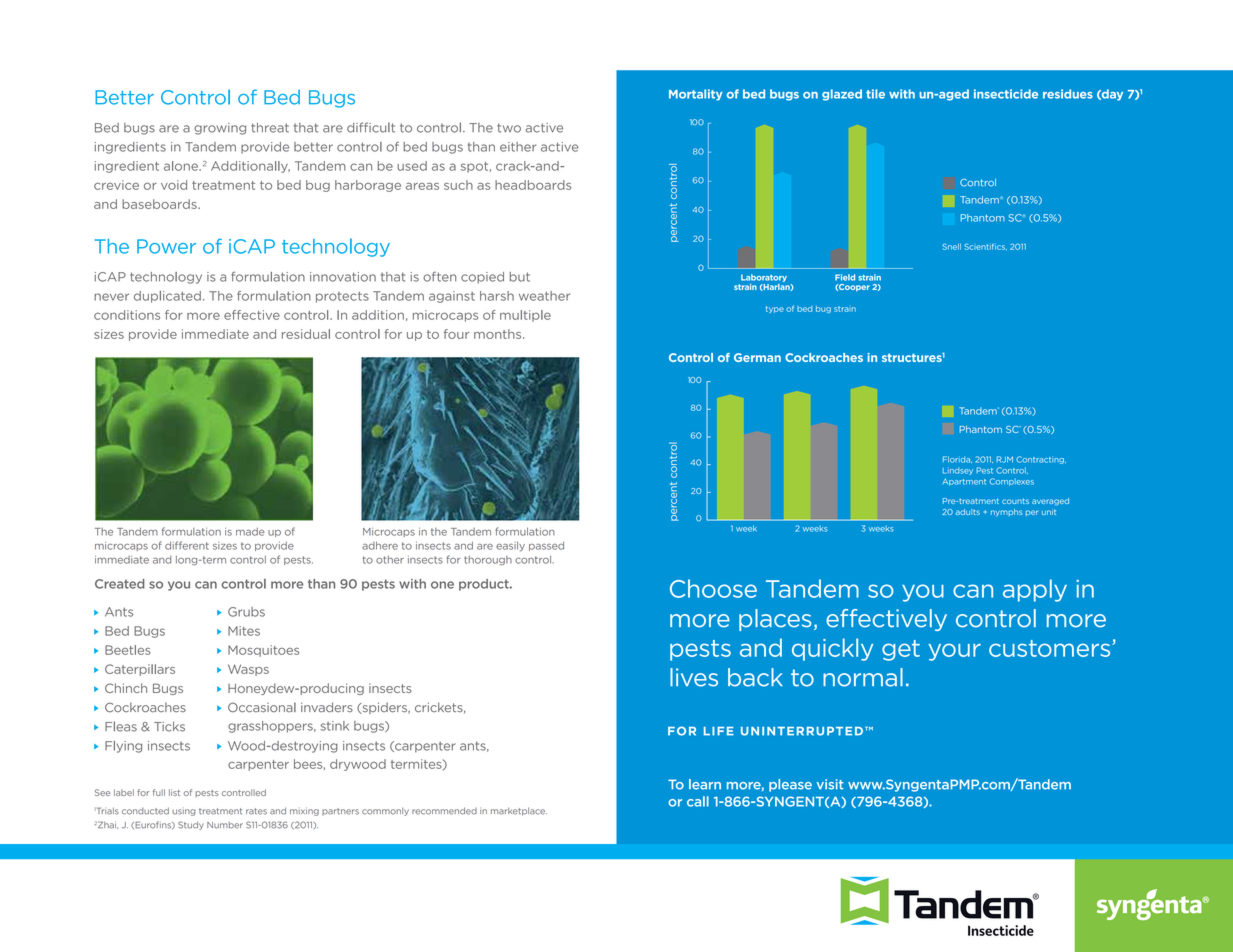 The width and height of the document is (1233, 952). I want to click on different, so click(187, 545).
